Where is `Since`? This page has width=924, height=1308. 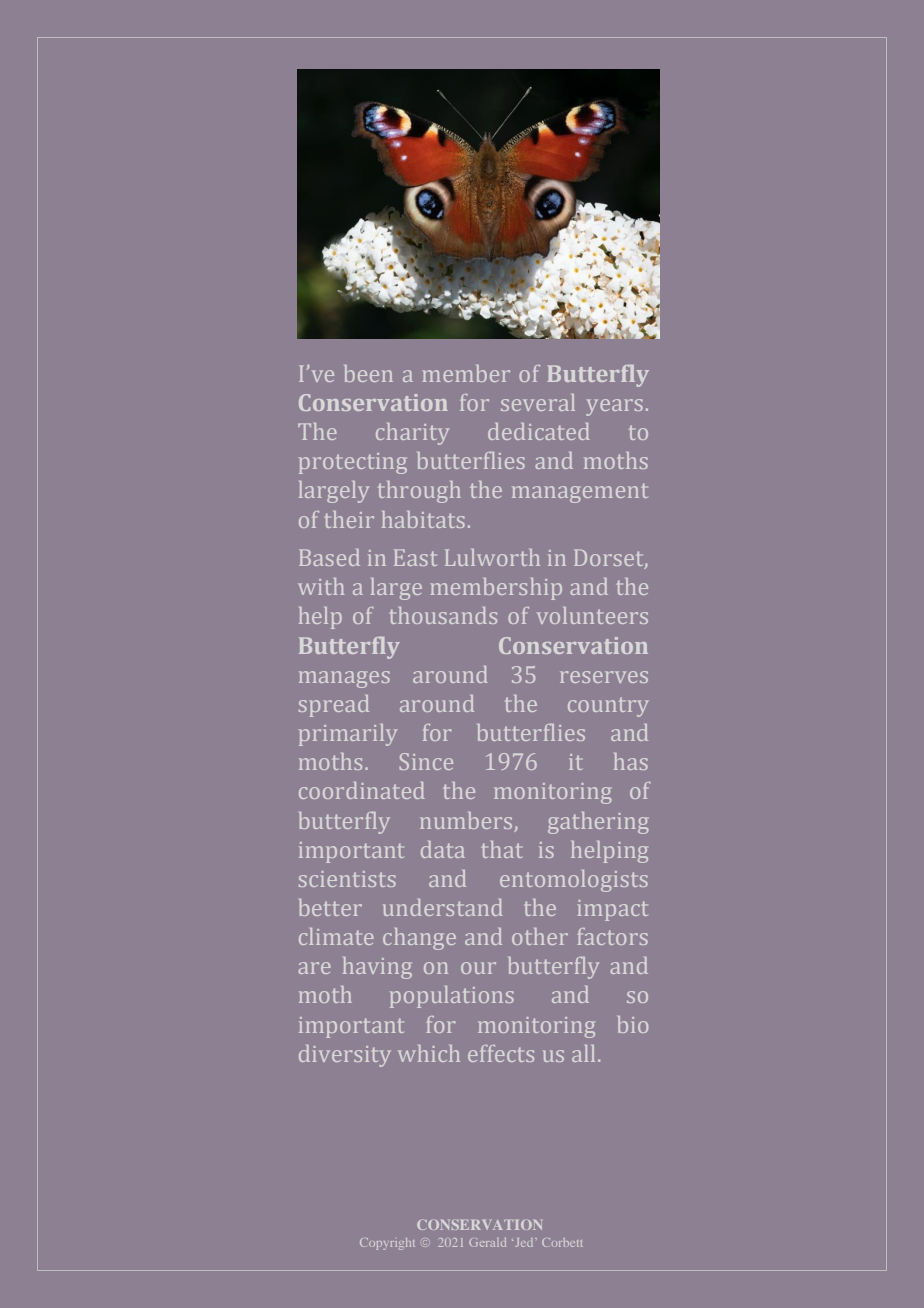
Since is located at coordinates (426, 761).
